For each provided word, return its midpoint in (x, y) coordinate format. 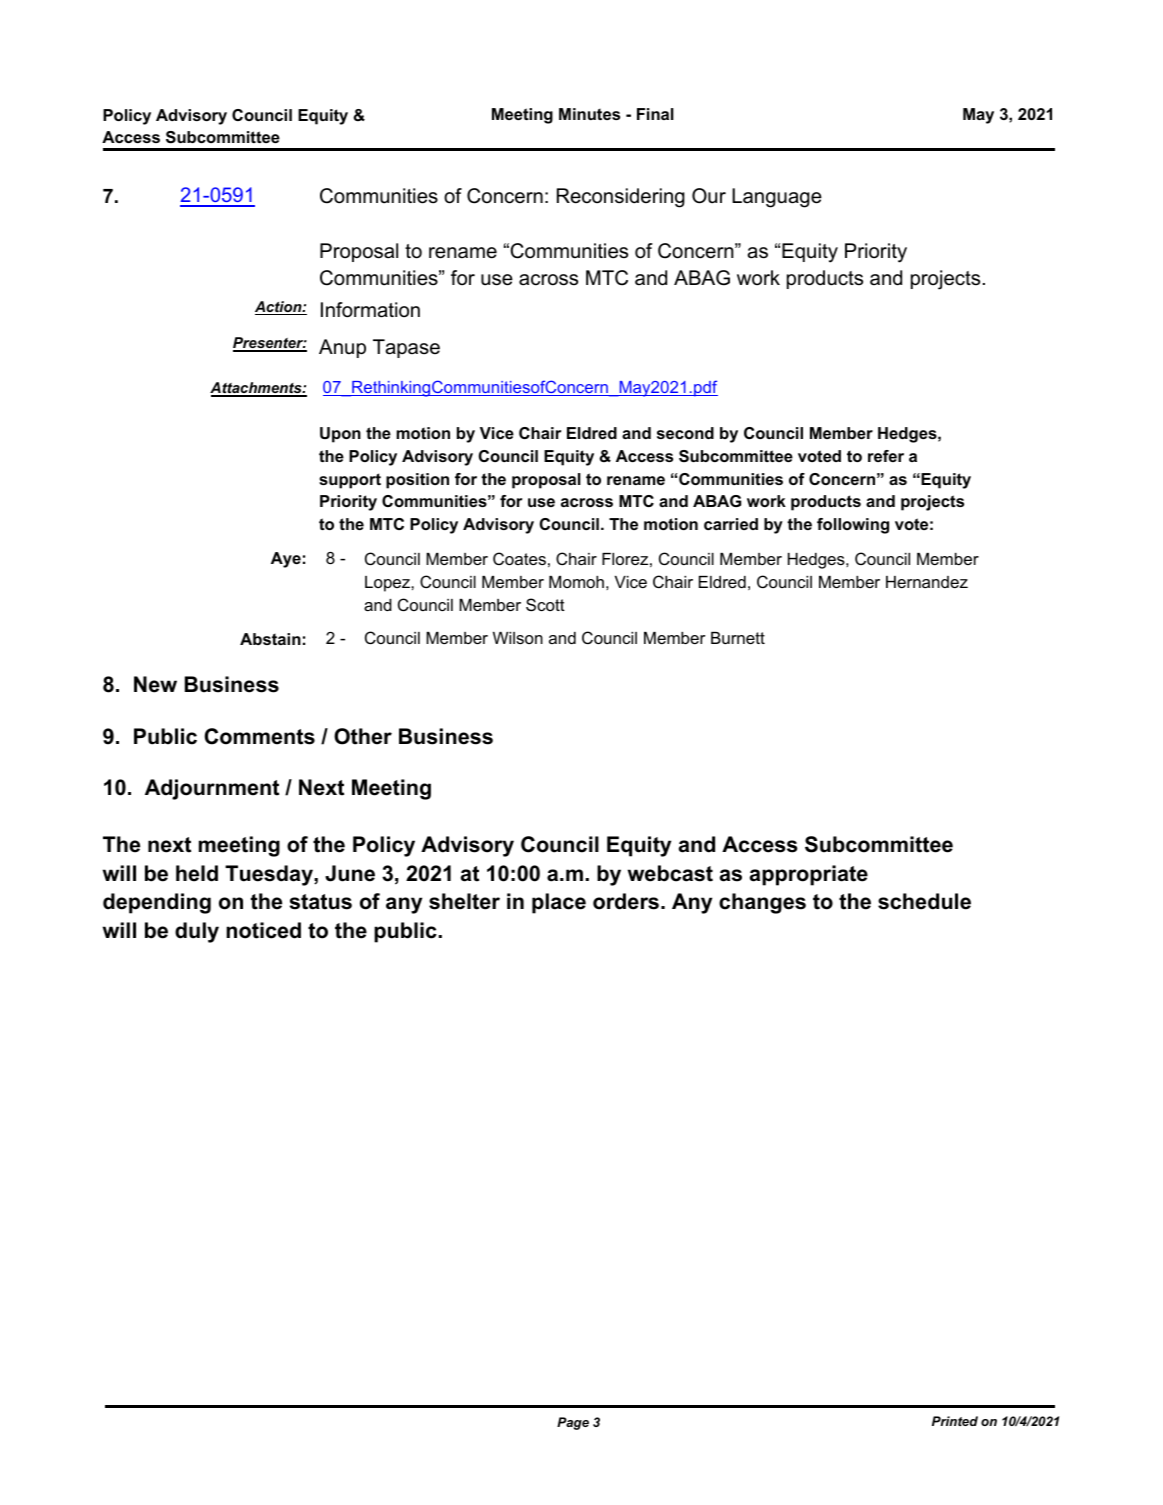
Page (573, 1423)
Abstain (270, 639)
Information (370, 310)
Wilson (518, 638)
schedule (924, 901)
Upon (340, 435)
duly (197, 932)
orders (626, 901)
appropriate (809, 875)
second (685, 433)
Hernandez (927, 582)
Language (777, 198)
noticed (263, 930)
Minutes (589, 114)
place (559, 903)
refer (886, 456)
